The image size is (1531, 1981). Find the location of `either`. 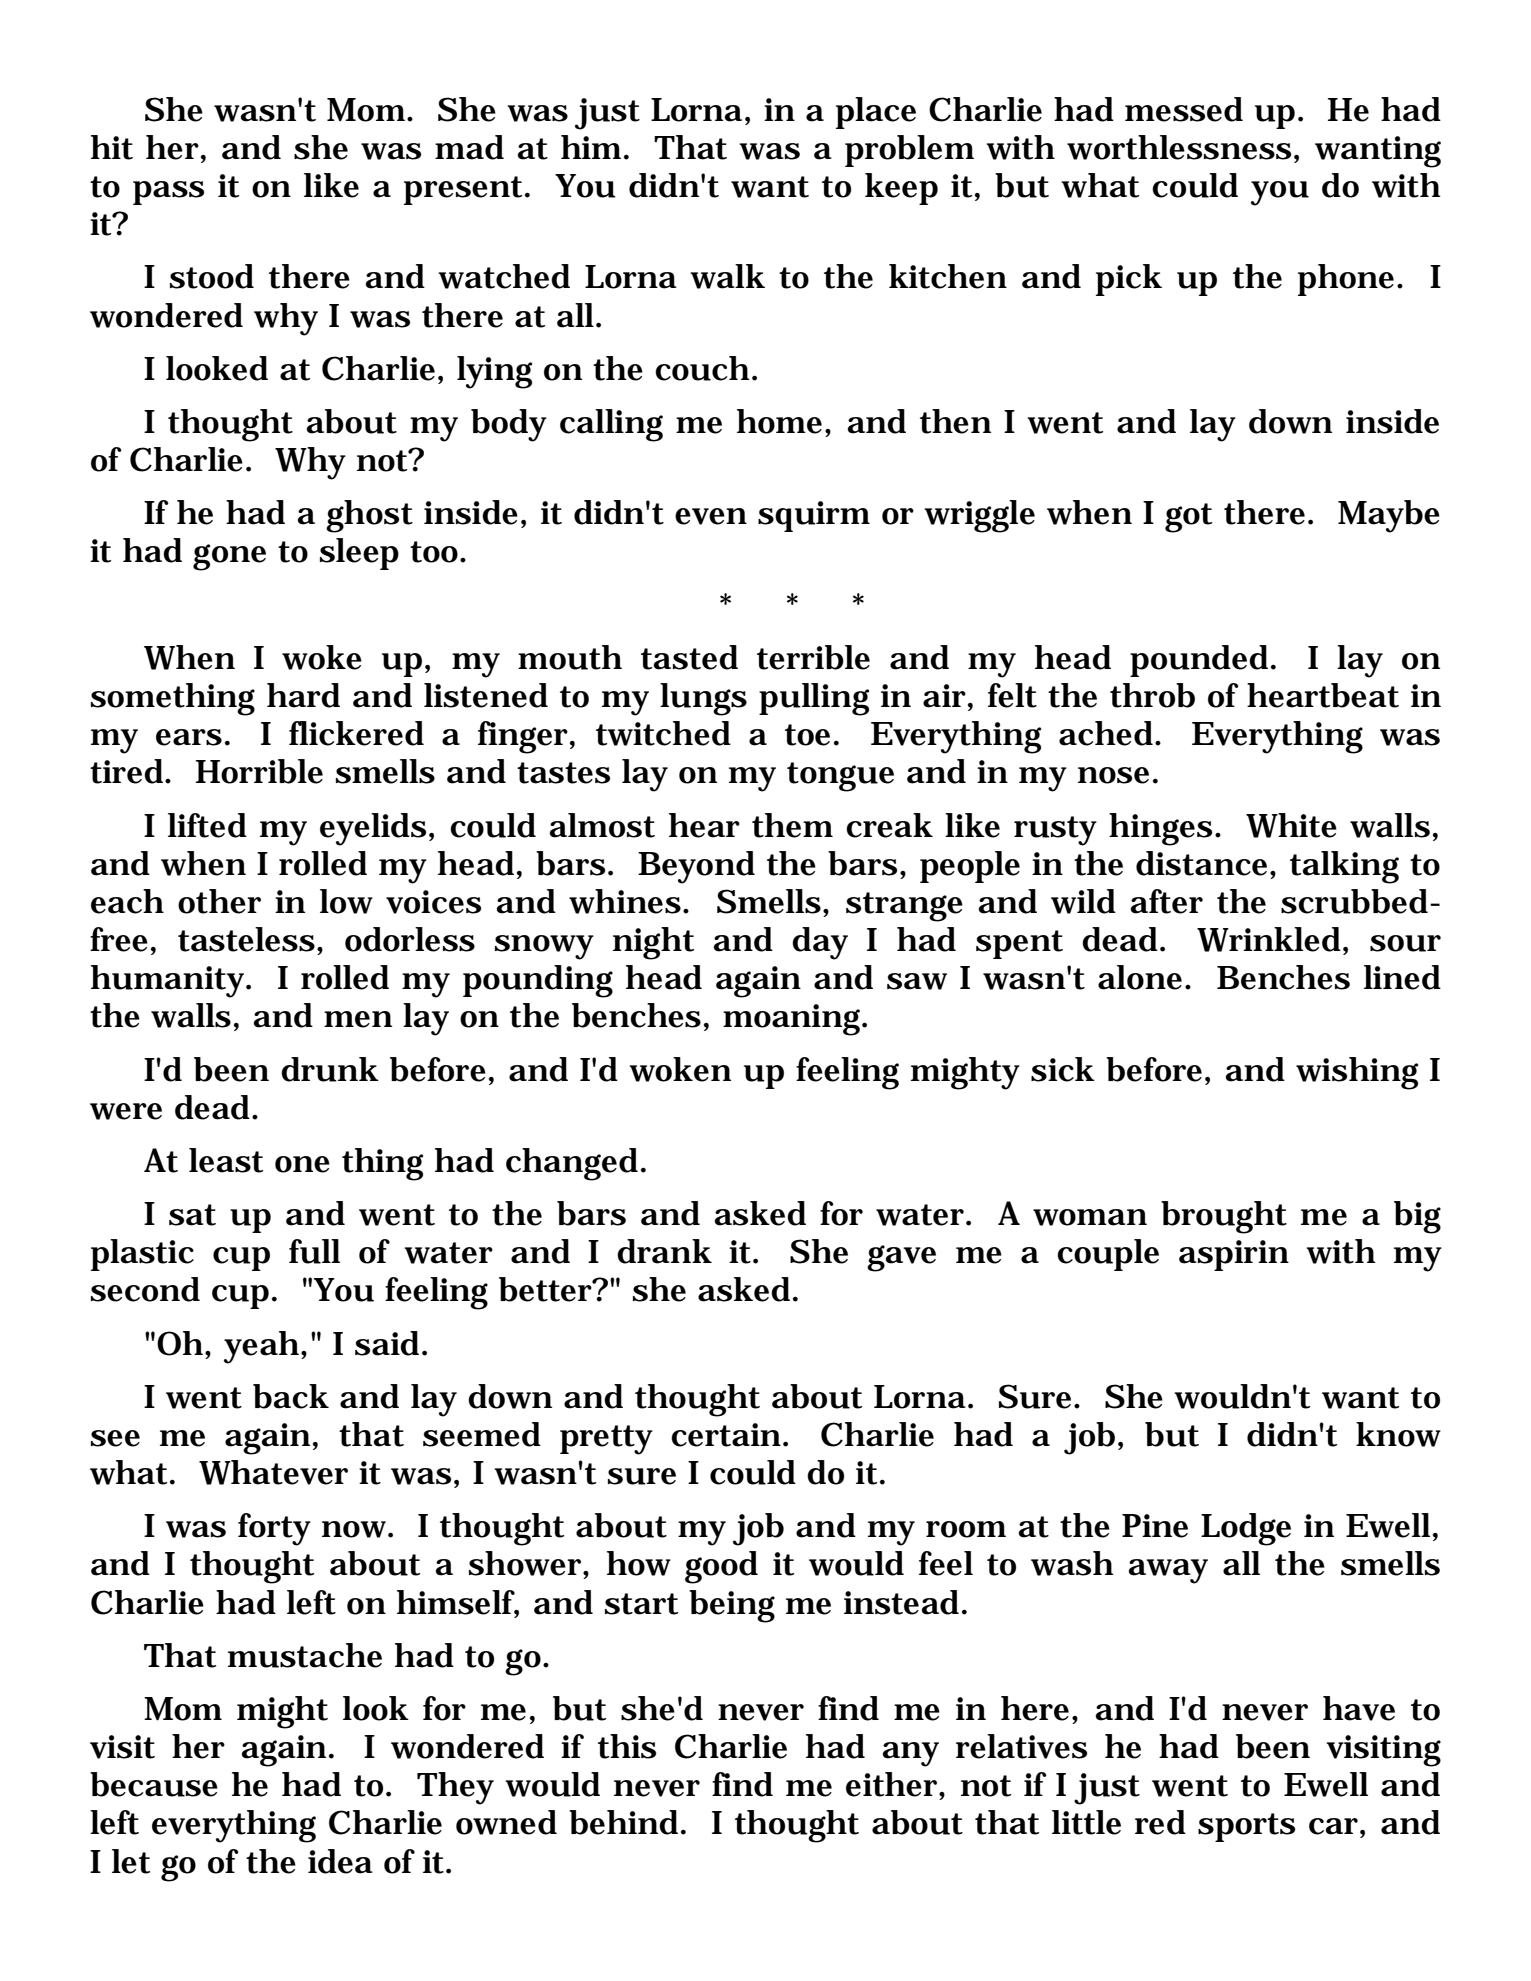

either is located at coordinates (893, 1784).
